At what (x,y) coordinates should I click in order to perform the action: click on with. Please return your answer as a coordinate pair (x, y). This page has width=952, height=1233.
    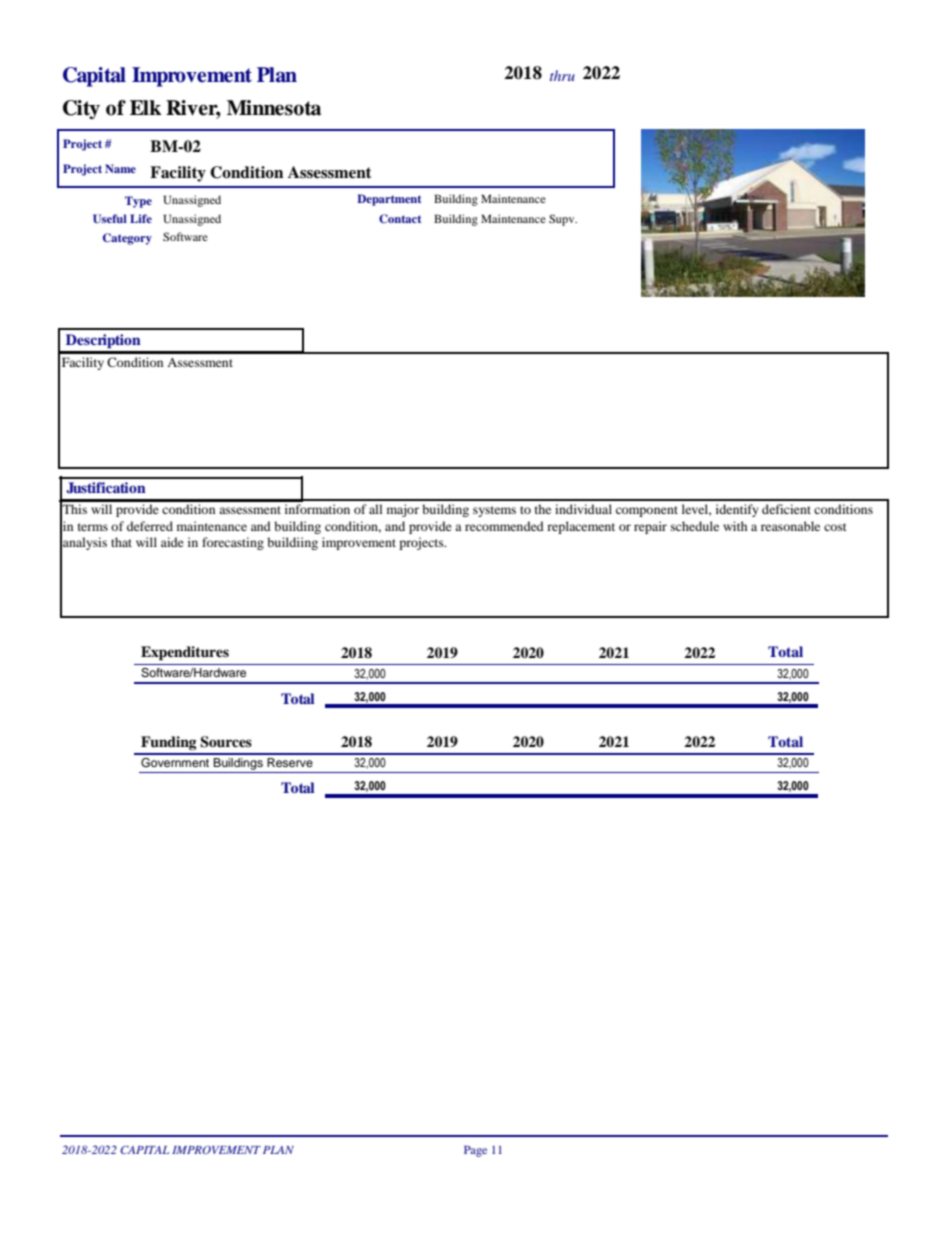
    Looking at the image, I should click on (735, 526).
